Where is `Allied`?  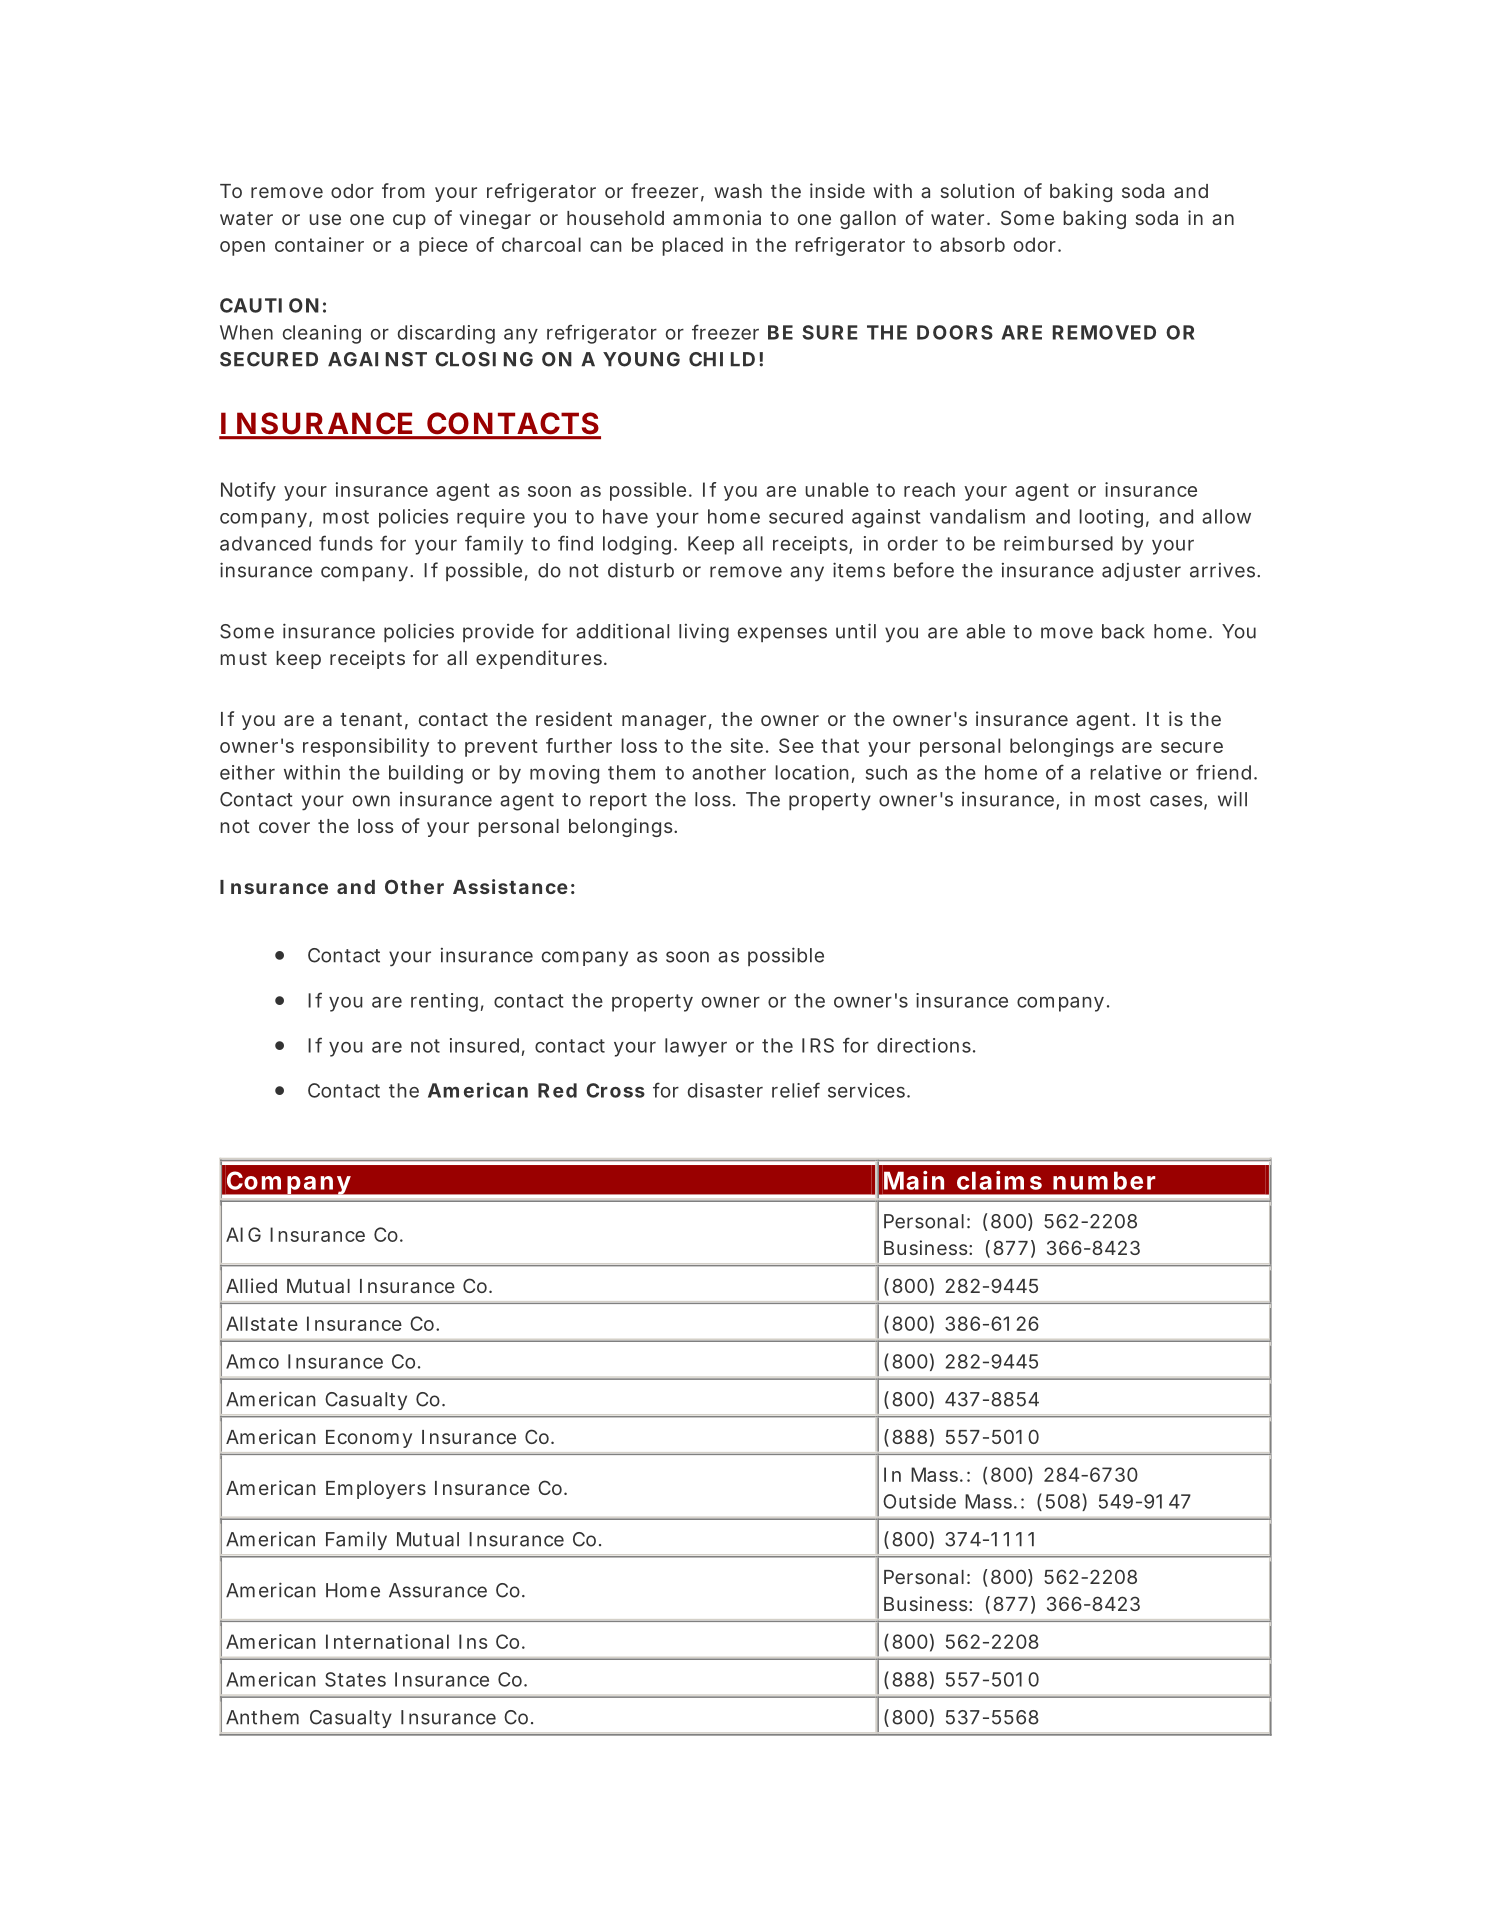 Allied is located at coordinates (251, 1285).
